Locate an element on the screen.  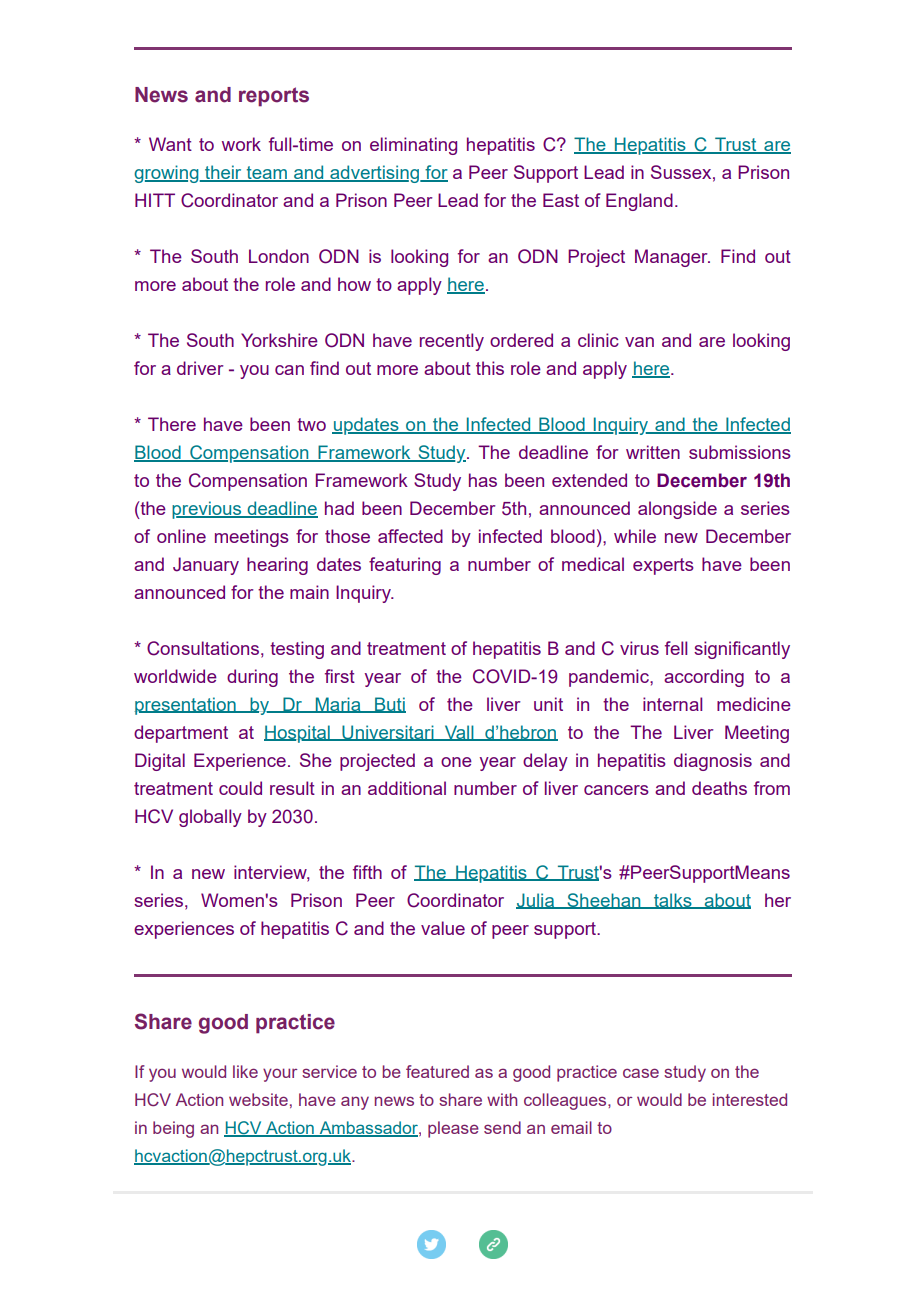
website is located at coordinates (258, 1099).
